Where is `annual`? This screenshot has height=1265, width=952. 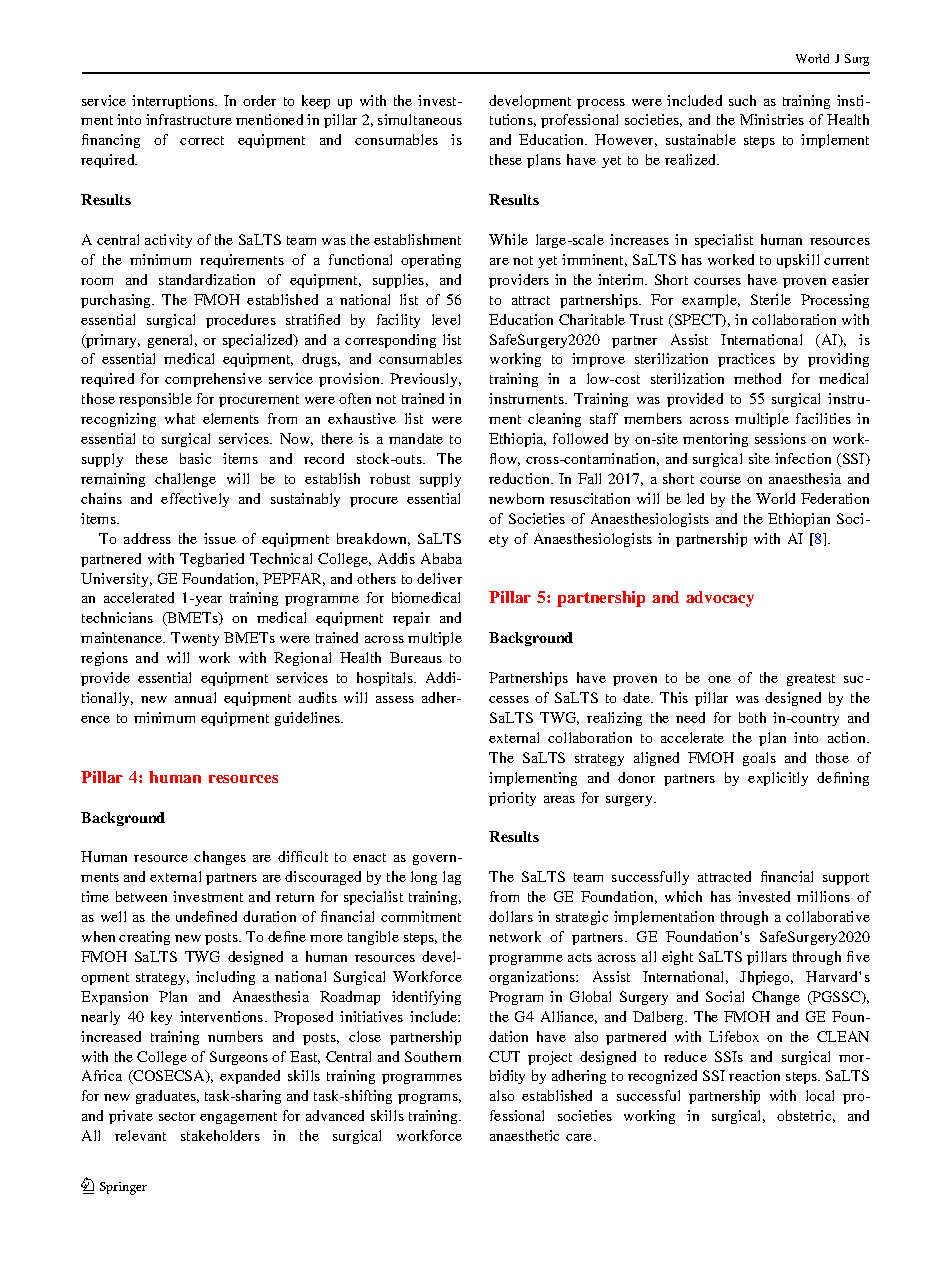
annual is located at coordinates (195, 697).
